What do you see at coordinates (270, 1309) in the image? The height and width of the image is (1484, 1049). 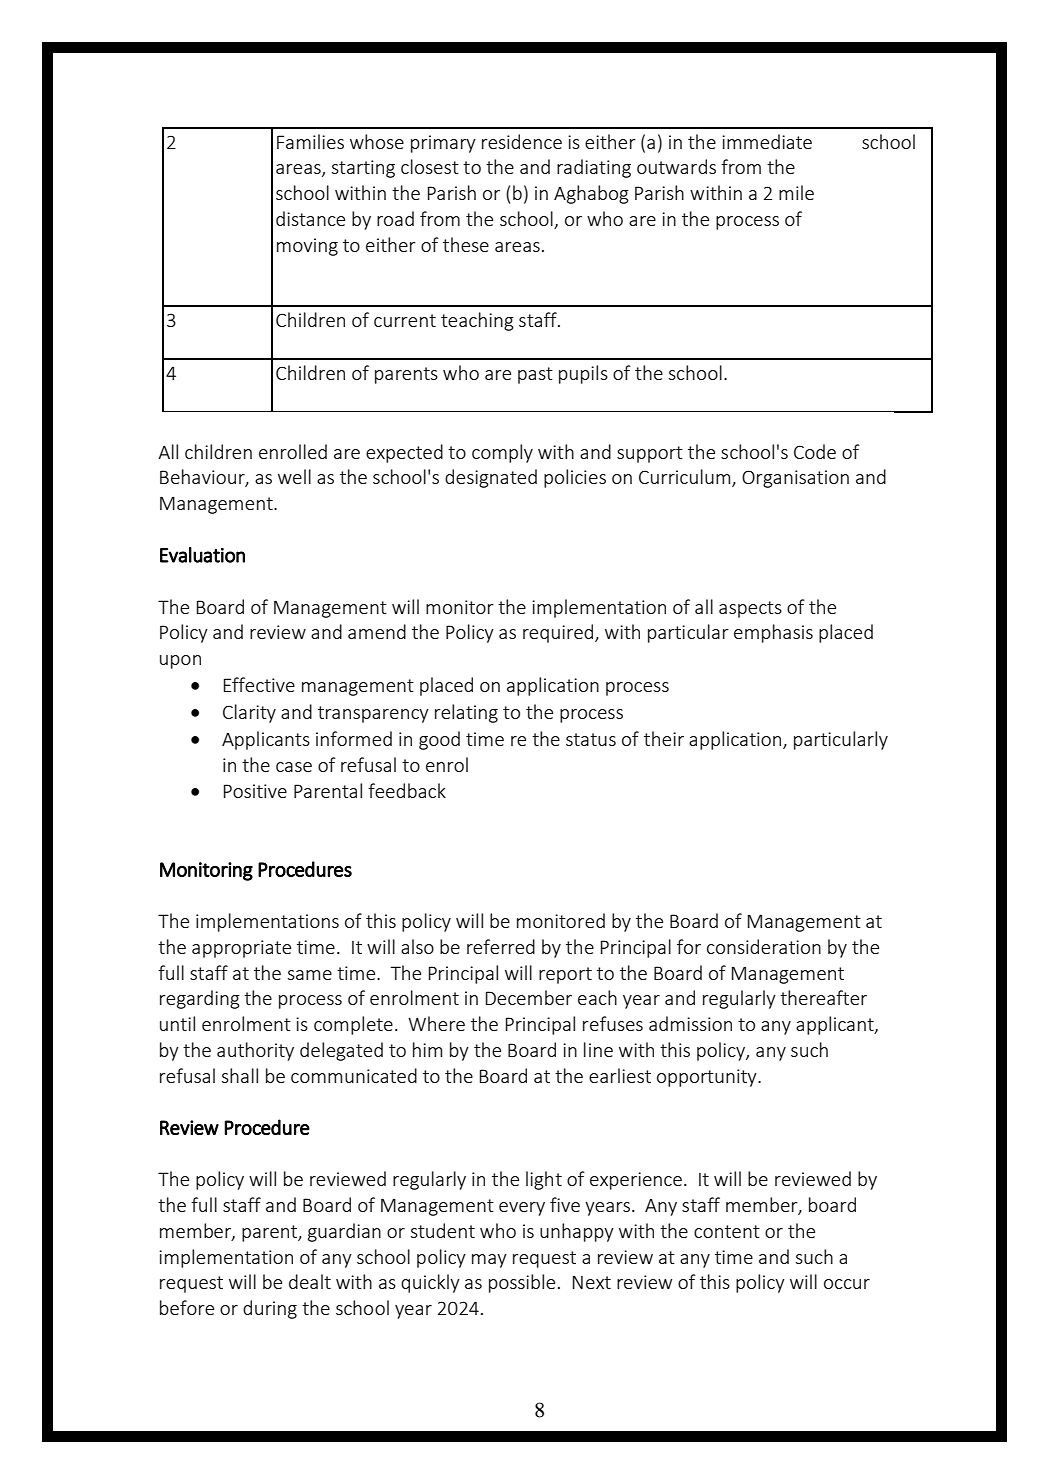 I see `during` at bounding box center [270, 1309].
